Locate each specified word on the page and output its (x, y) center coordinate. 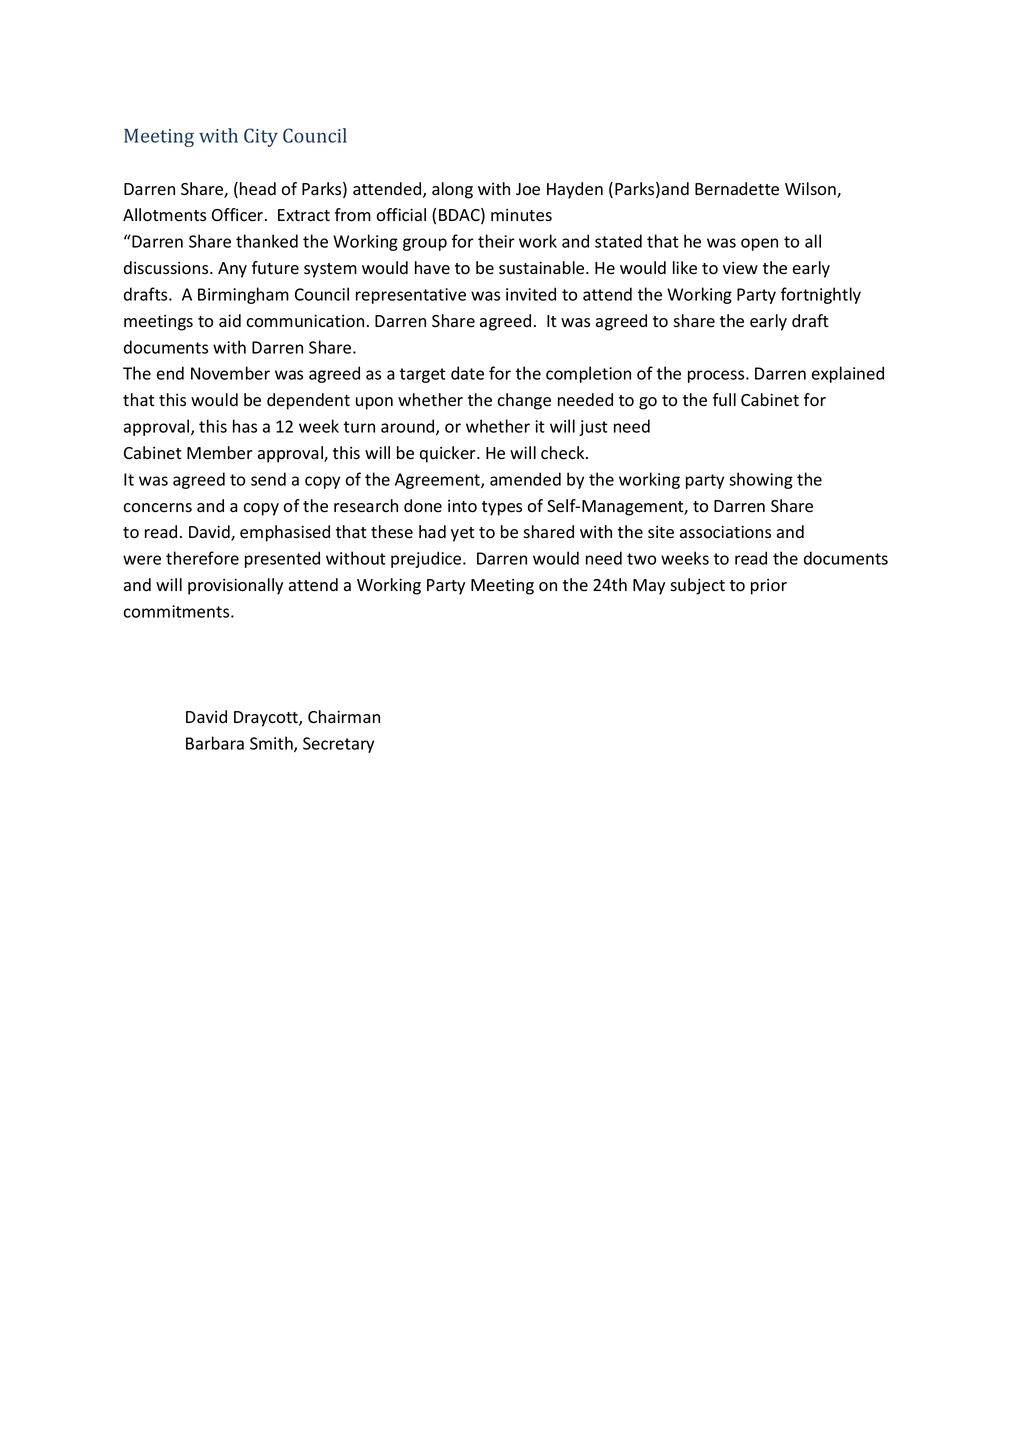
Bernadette (737, 189)
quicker (449, 454)
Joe (528, 189)
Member (220, 453)
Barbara (215, 743)
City (261, 137)
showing (761, 480)
